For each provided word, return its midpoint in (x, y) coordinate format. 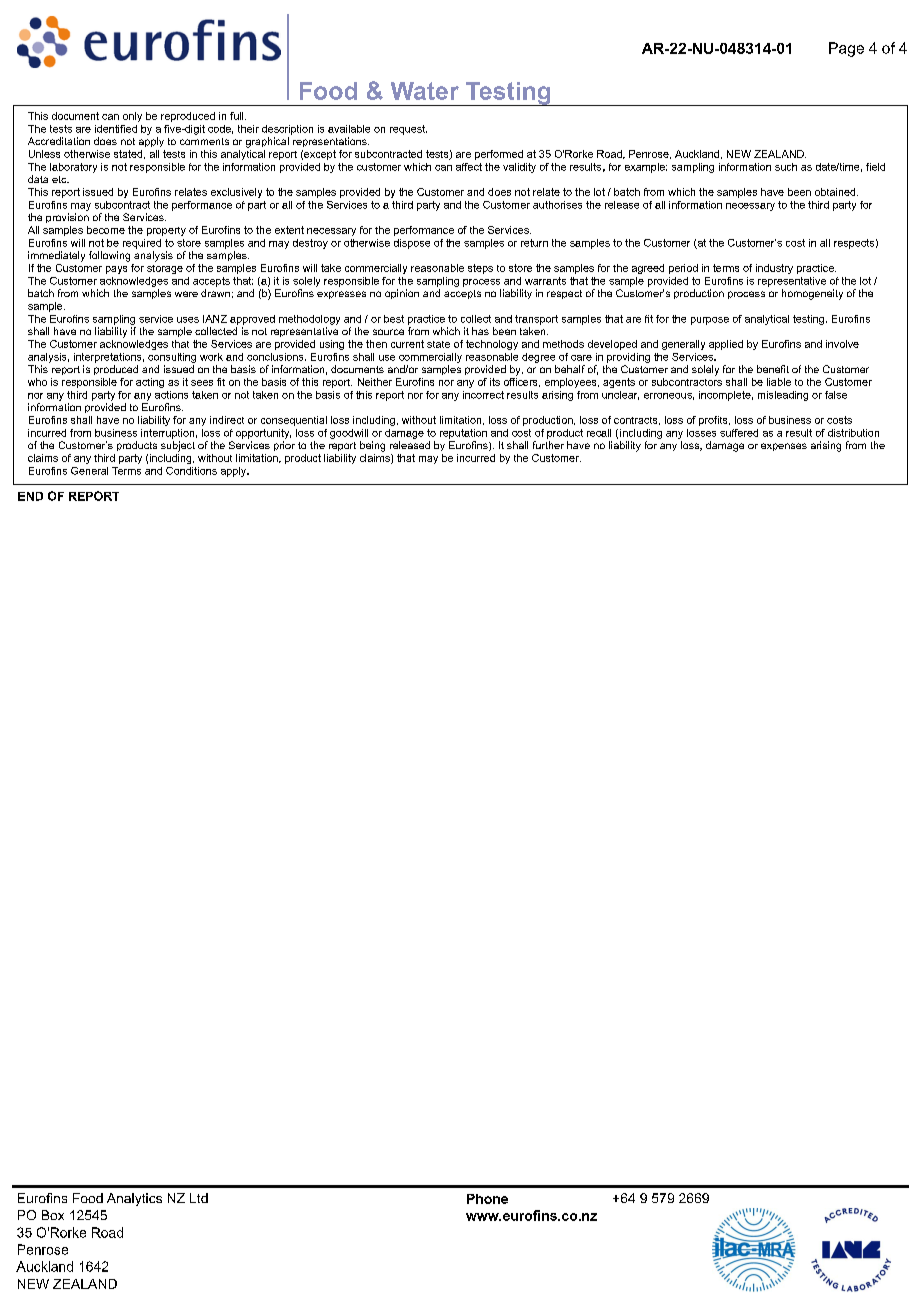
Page (846, 49)
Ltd (199, 1198)
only (132, 117)
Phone (487, 1199)
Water (425, 91)
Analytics (134, 1199)
